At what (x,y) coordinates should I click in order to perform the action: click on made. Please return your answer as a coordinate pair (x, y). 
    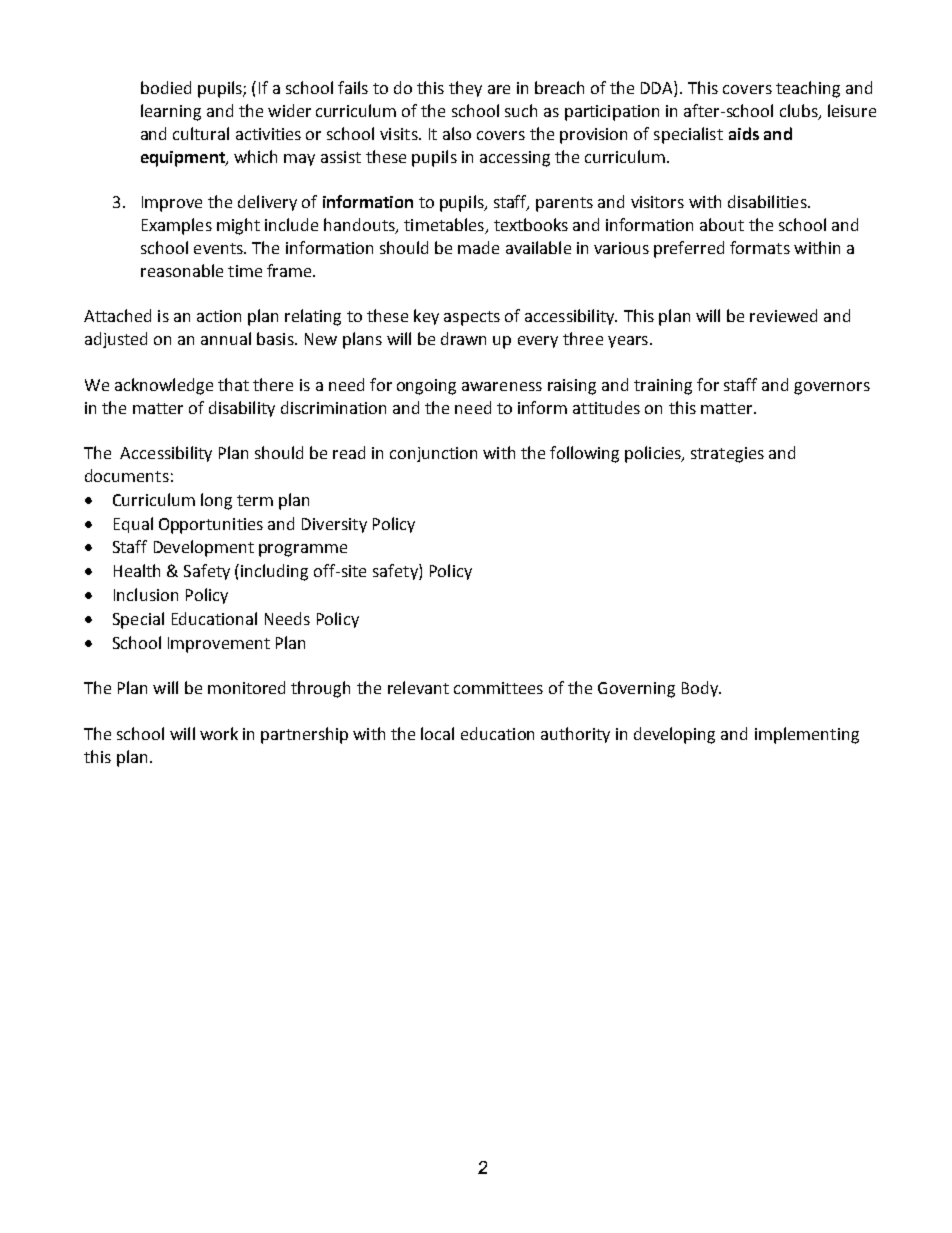
    Looking at the image, I should click on (478, 247).
